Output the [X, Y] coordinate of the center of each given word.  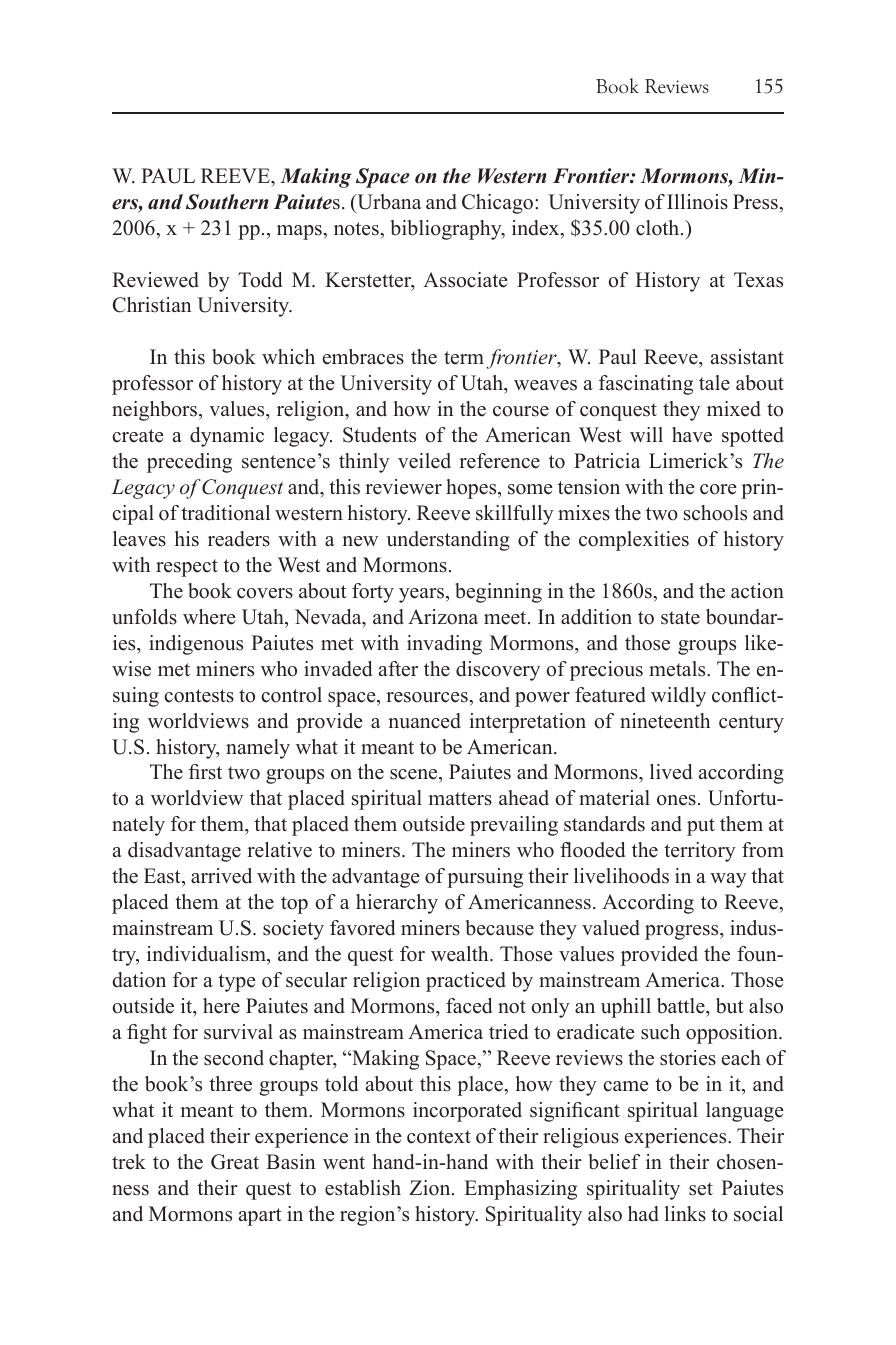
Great [235, 1162]
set [701, 1189]
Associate [465, 280]
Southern [227, 202]
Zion [431, 1188]
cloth [659, 228]
